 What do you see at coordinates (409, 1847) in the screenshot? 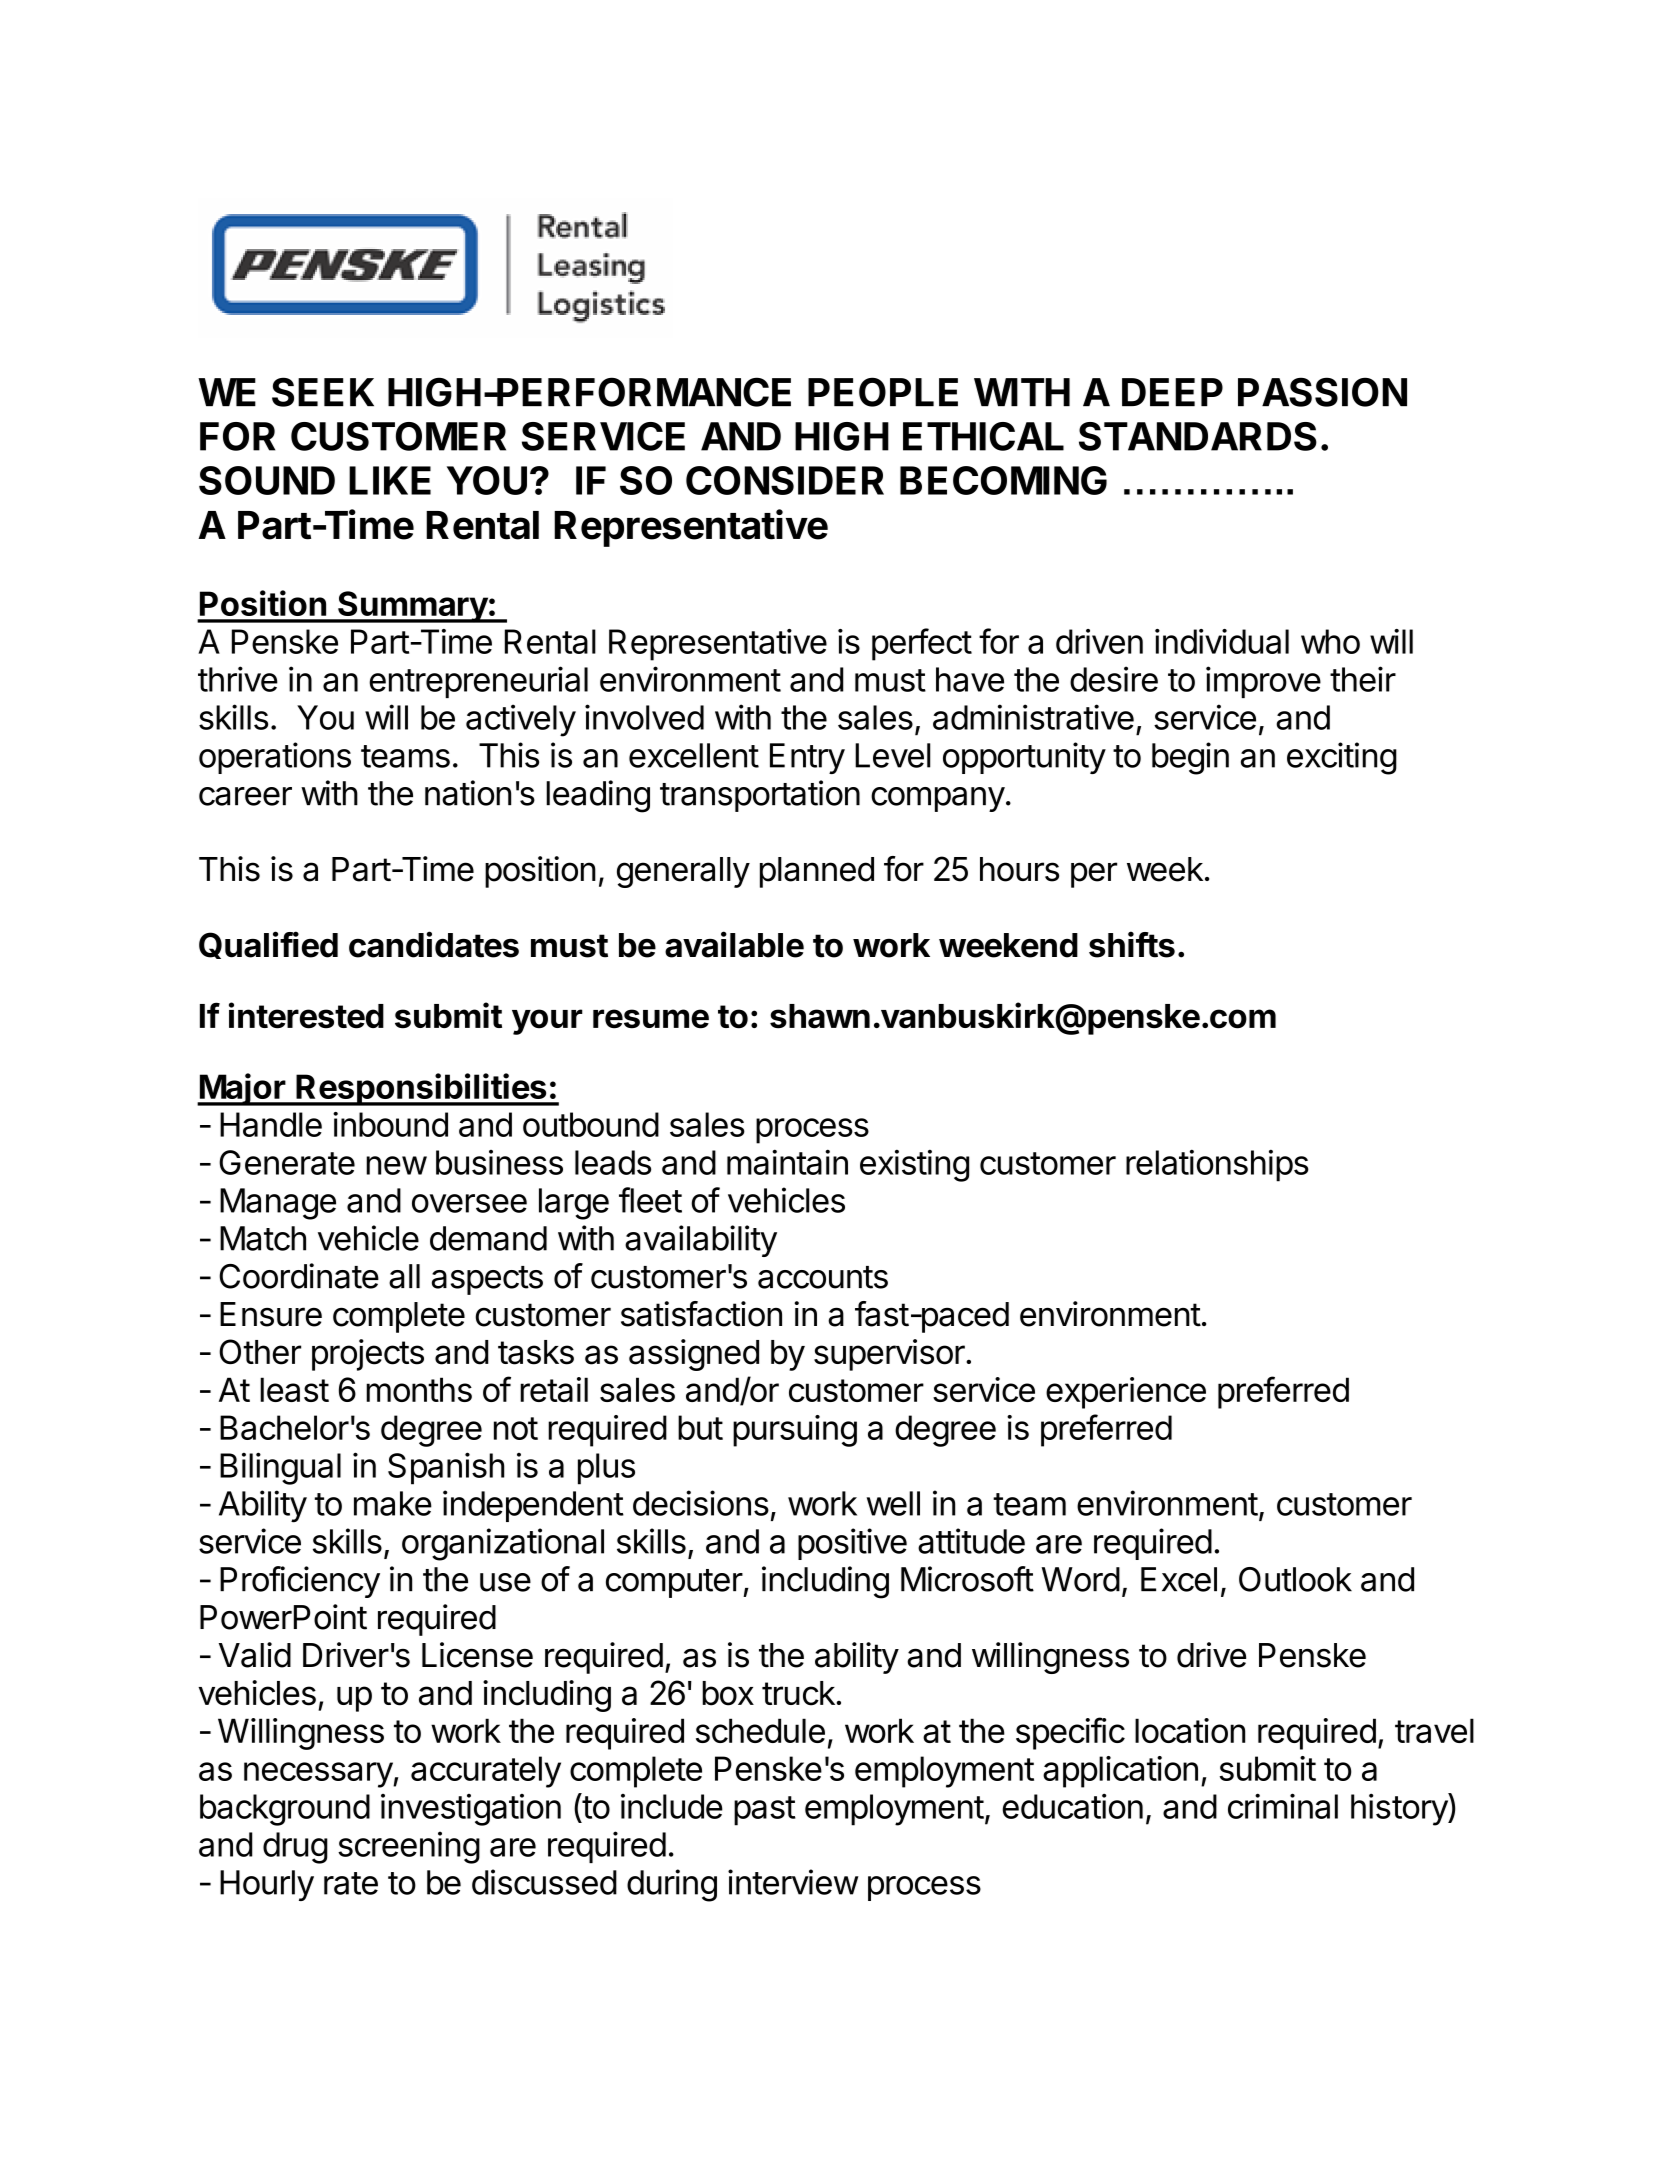
I see `screening` at bounding box center [409, 1847].
